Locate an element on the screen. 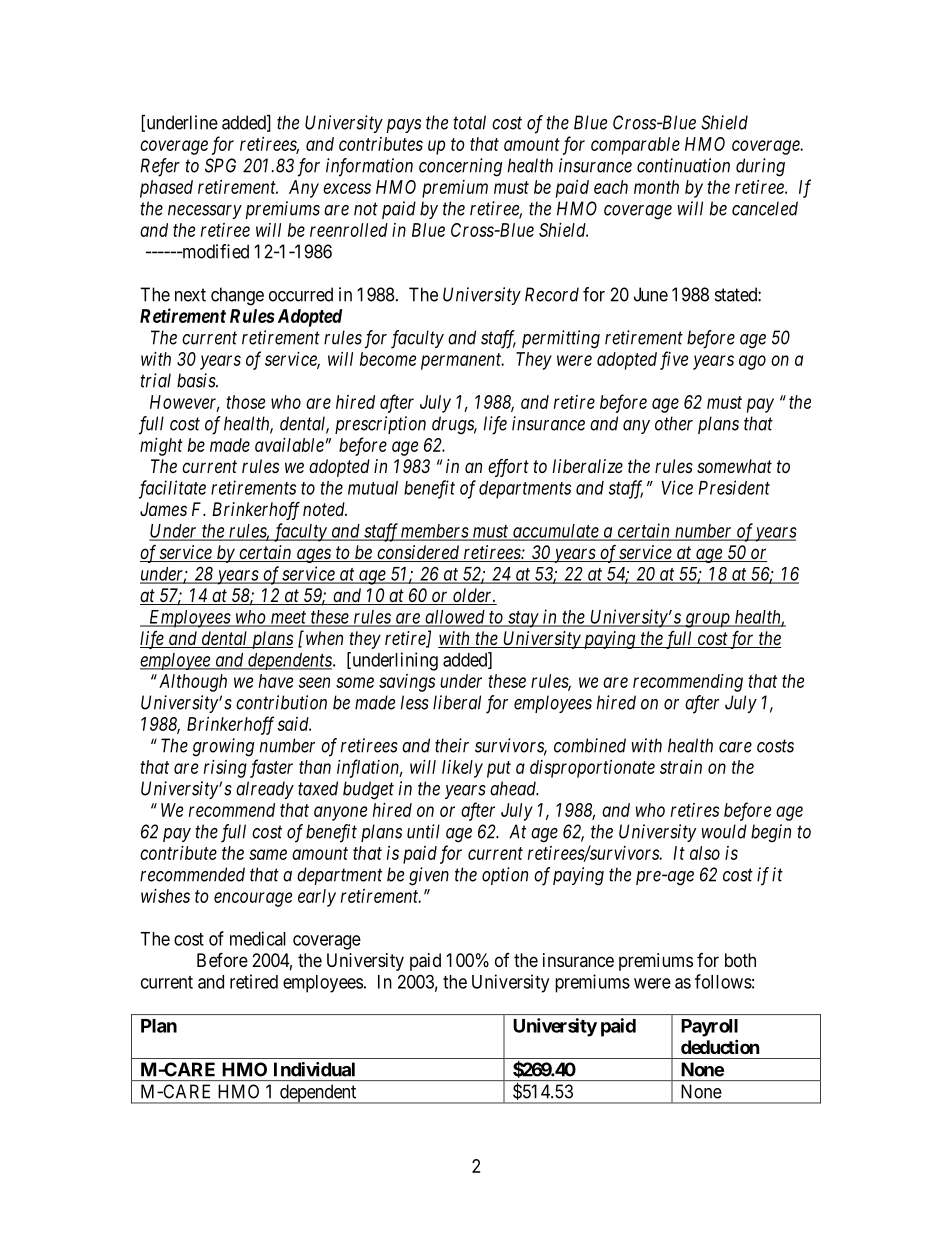 The width and height of the screenshot is (952, 1233). Individual is located at coordinates (314, 1069).
